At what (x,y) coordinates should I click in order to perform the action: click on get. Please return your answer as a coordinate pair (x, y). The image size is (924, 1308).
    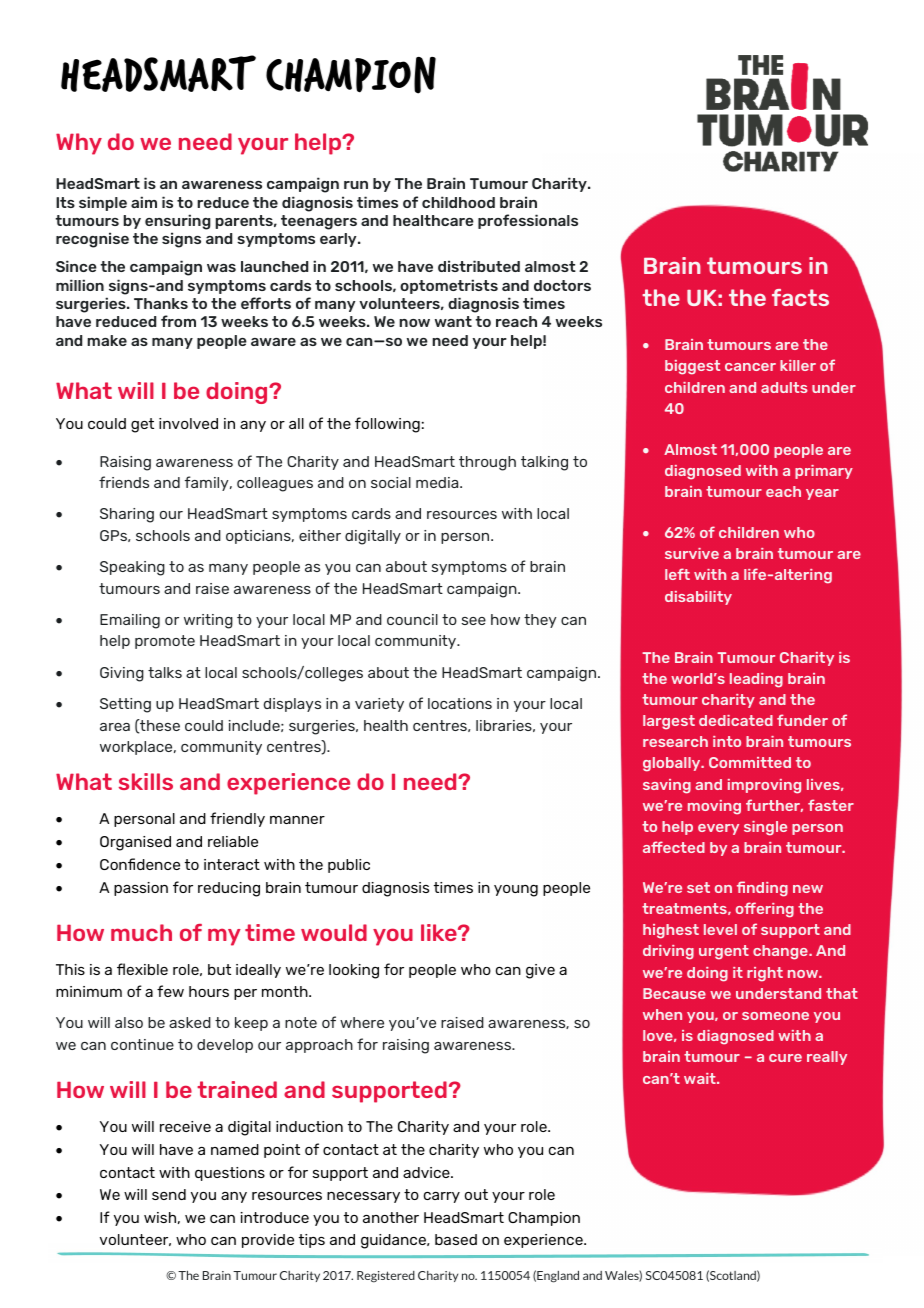
    Looking at the image, I should click on (142, 425).
